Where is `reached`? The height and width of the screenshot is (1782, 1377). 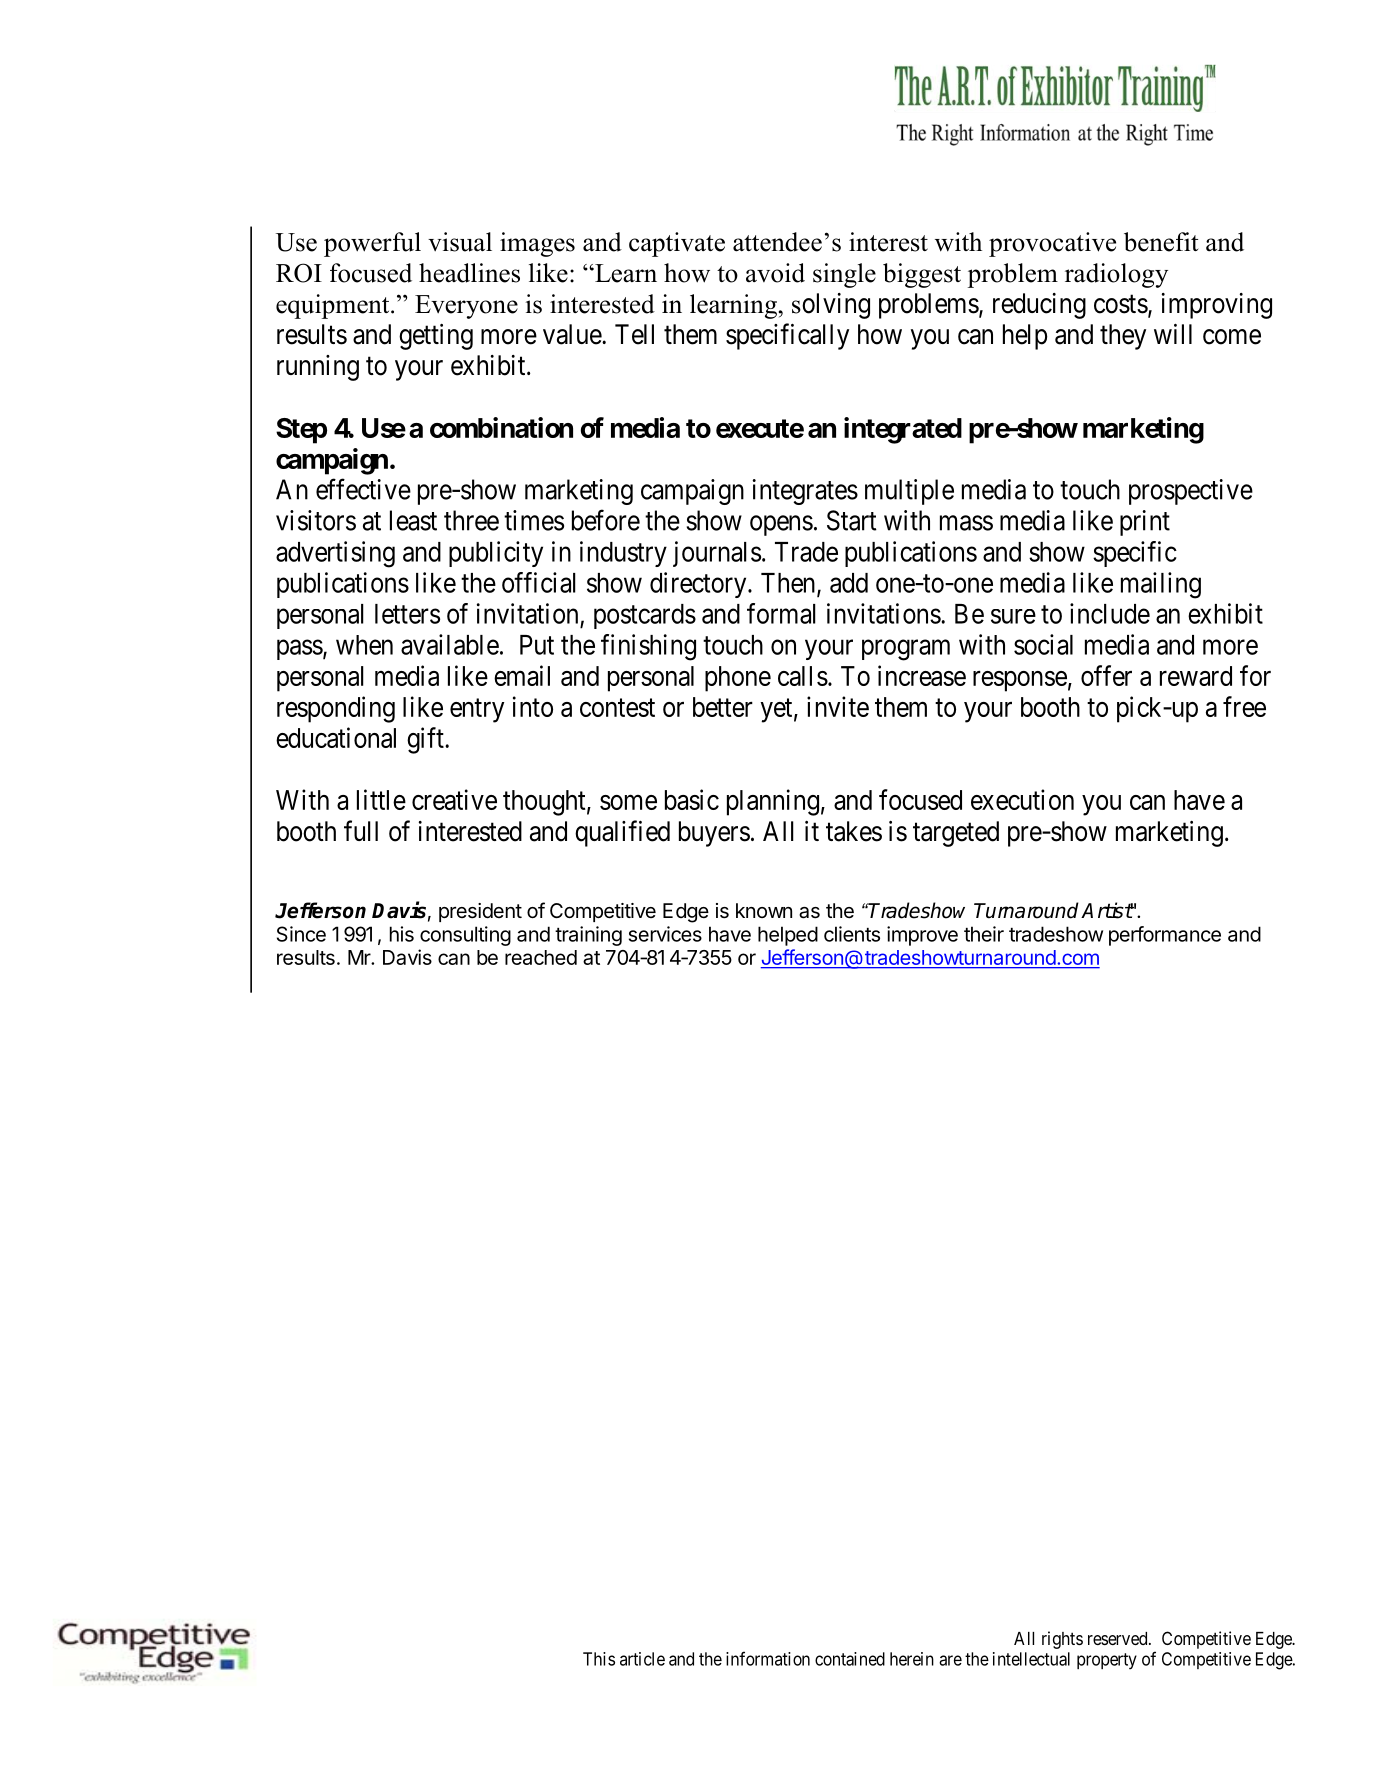
reached is located at coordinates (541, 957).
